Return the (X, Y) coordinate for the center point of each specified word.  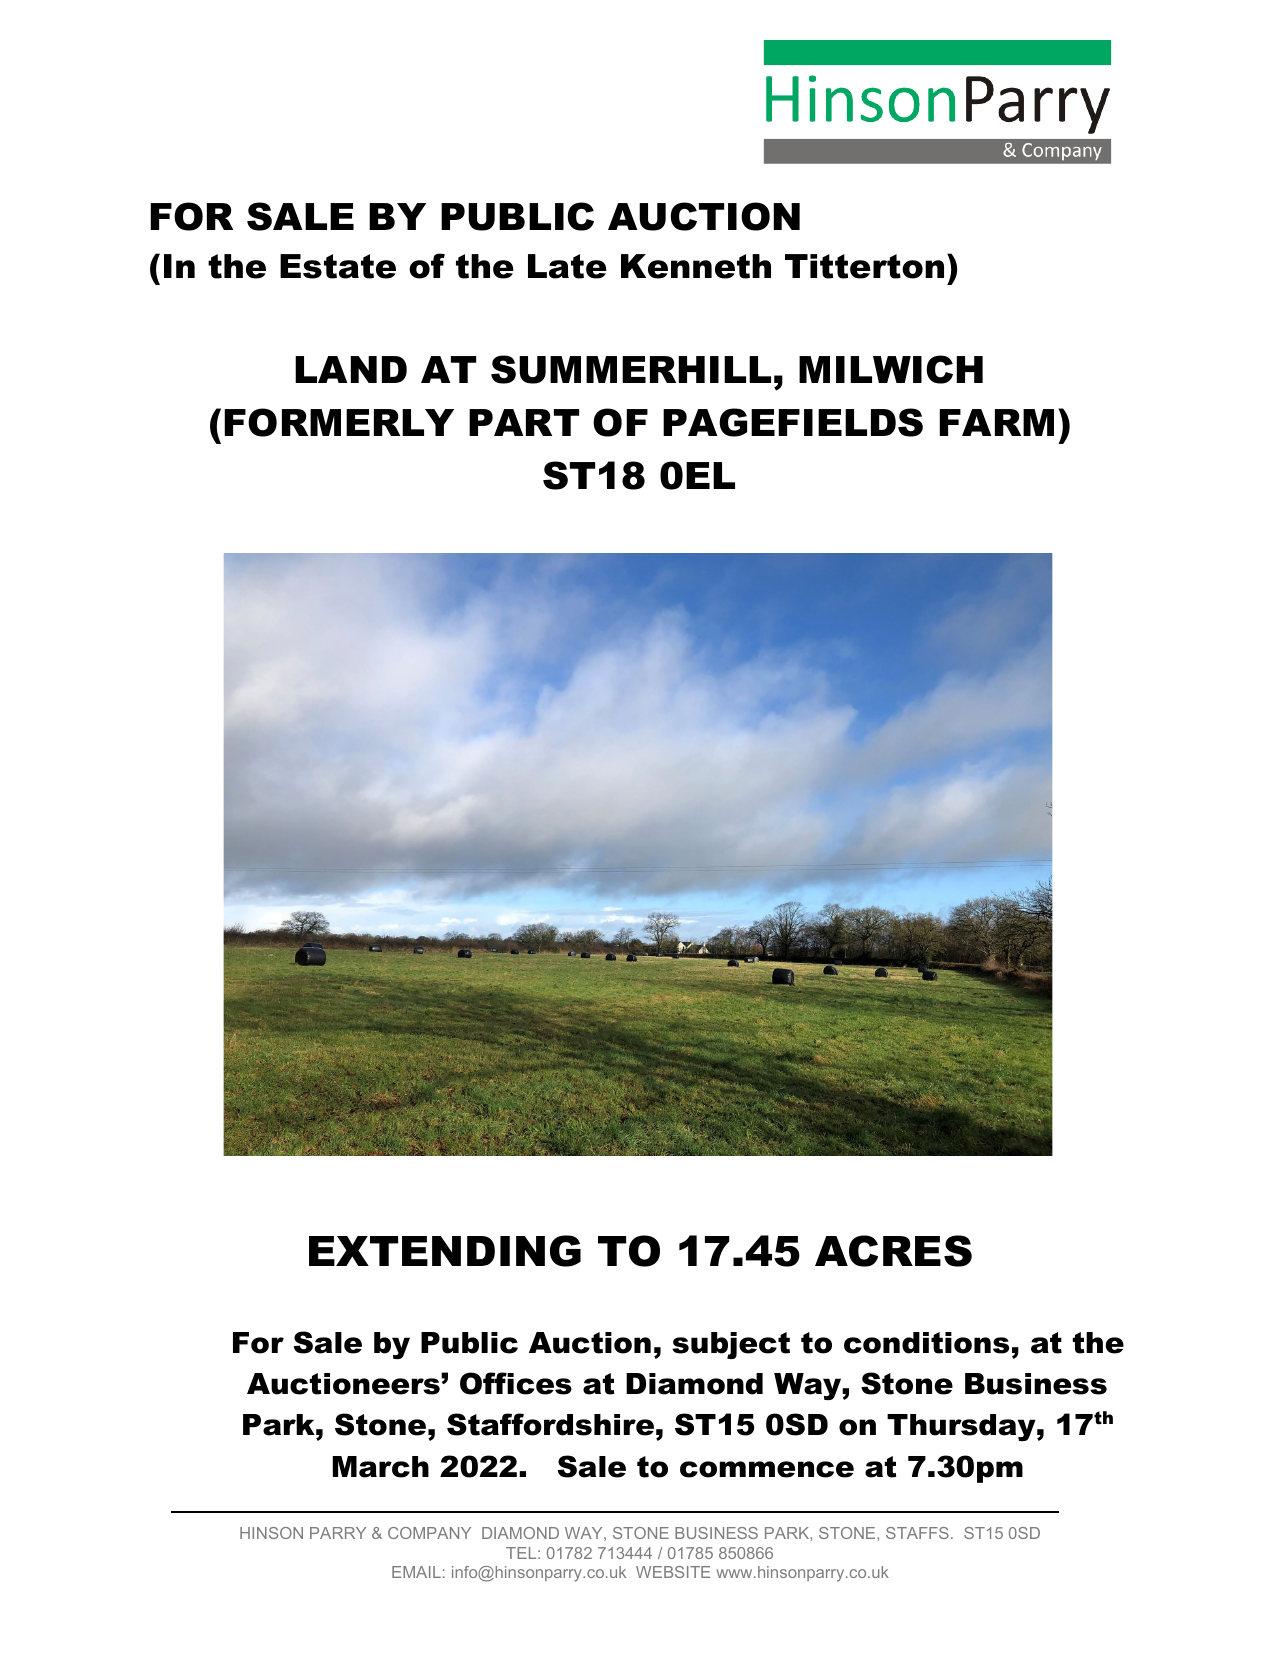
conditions (926, 1343)
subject (731, 1345)
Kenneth (696, 266)
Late (567, 266)
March (381, 1467)
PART (524, 422)
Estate (338, 266)
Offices (516, 1383)
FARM (996, 422)
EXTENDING (445, 1251)
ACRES (893, 1251)
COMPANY (429, 1533)
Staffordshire (550, 1424)
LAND (351, 369)
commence (767, 1469)
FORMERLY (339, 422)
